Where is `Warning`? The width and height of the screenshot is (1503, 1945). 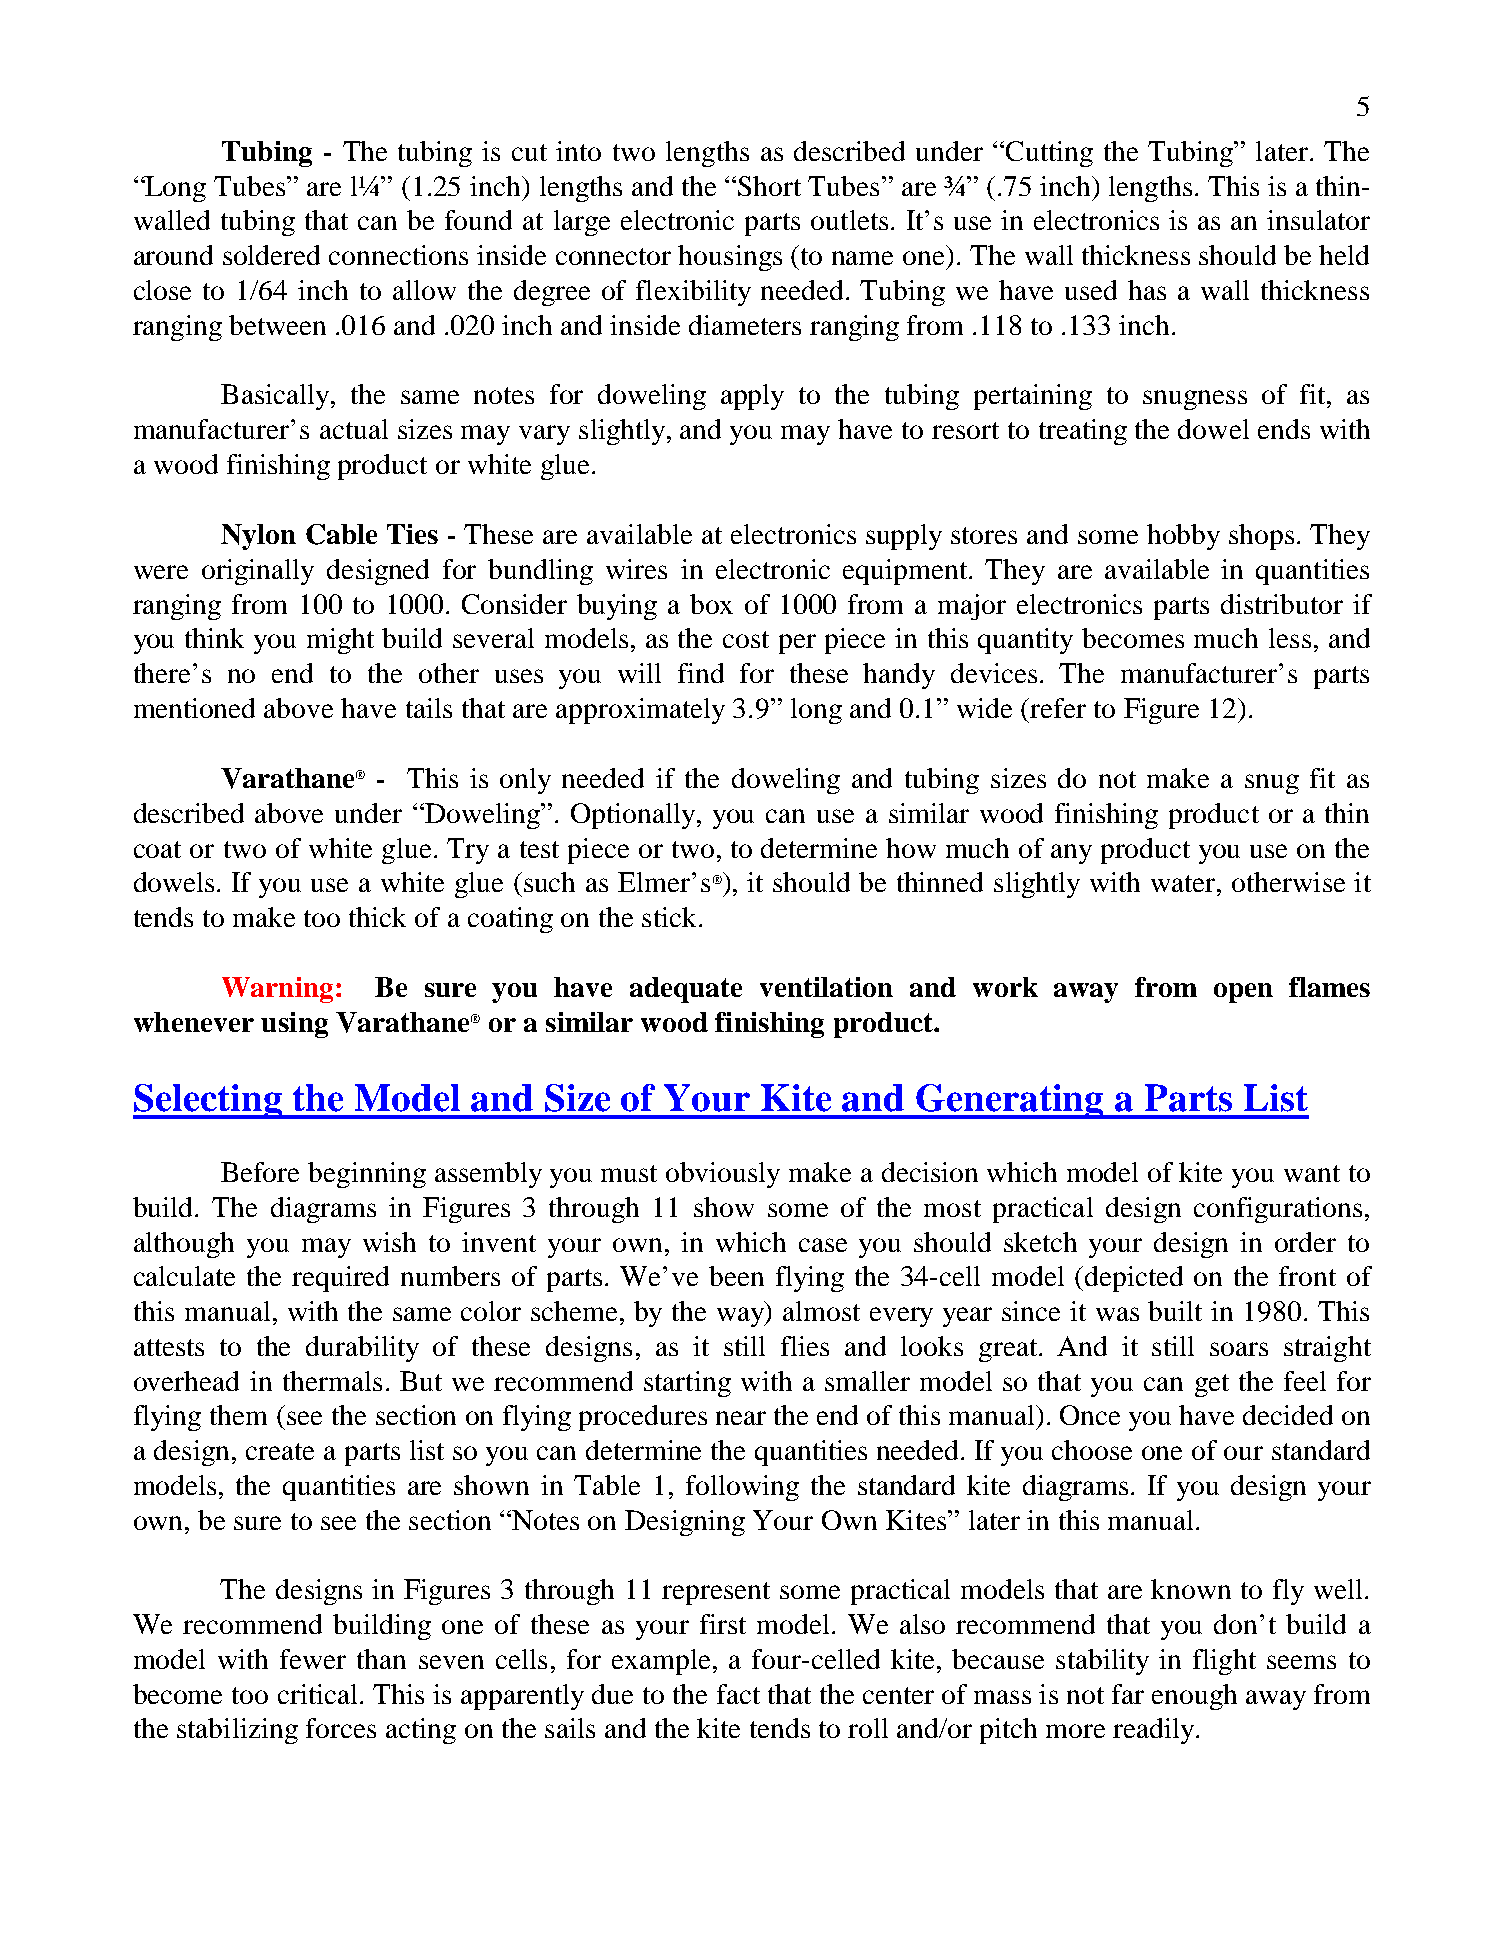 Warning is located at coordinates (277, 990).
